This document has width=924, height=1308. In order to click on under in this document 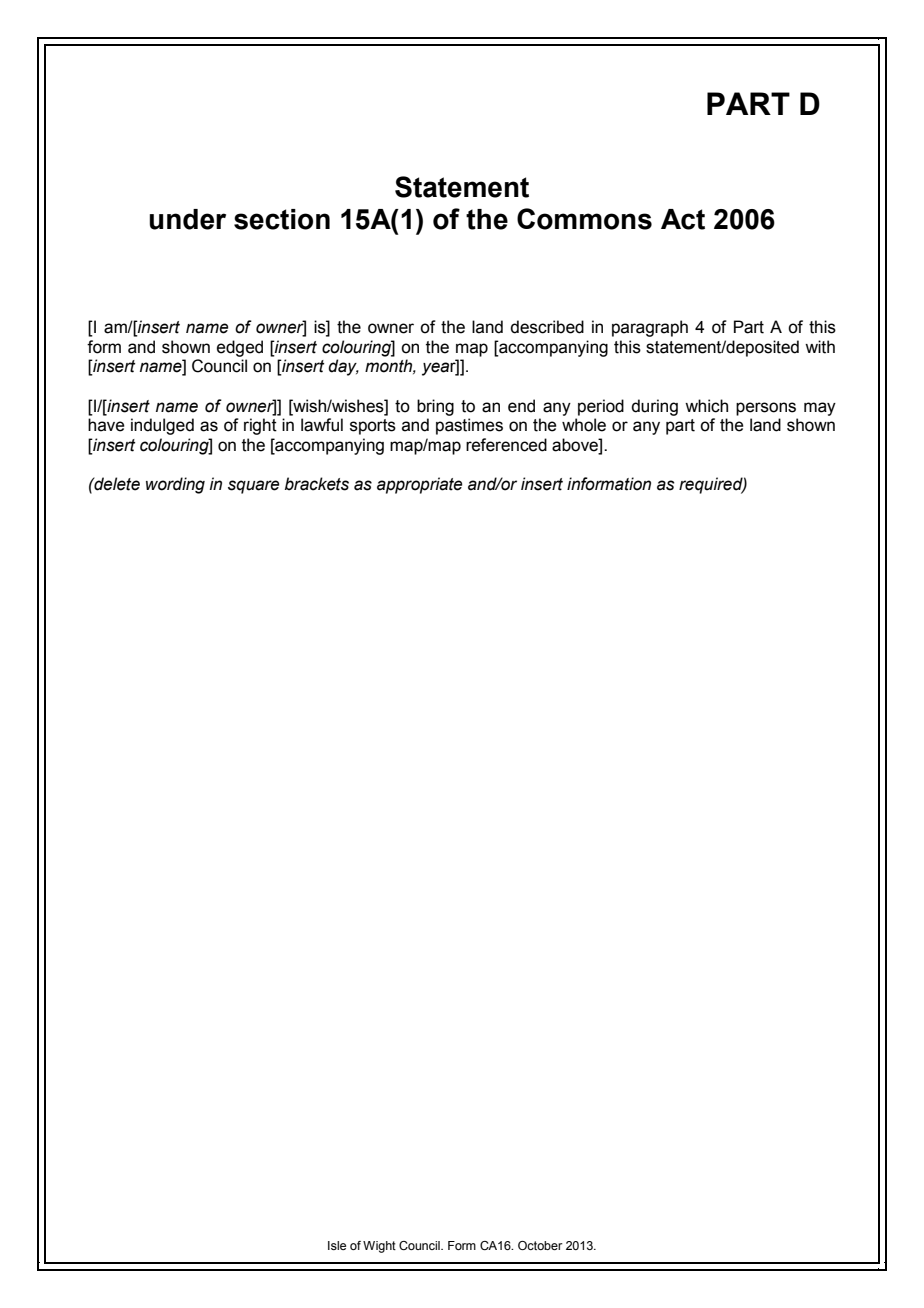, I will do `click(187, 219)`.
